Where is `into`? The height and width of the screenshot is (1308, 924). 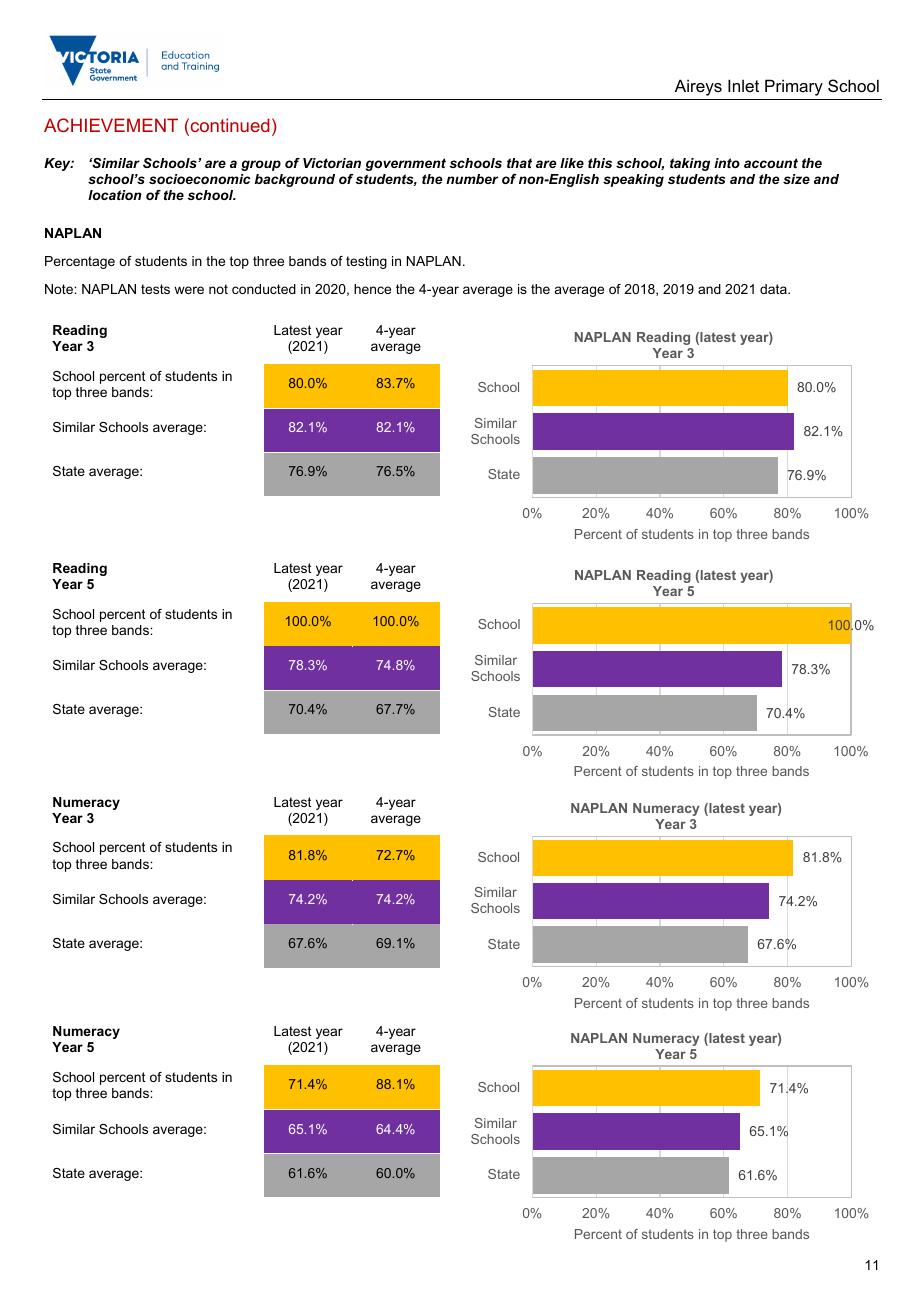 into is located at coordinates (727, 163).
